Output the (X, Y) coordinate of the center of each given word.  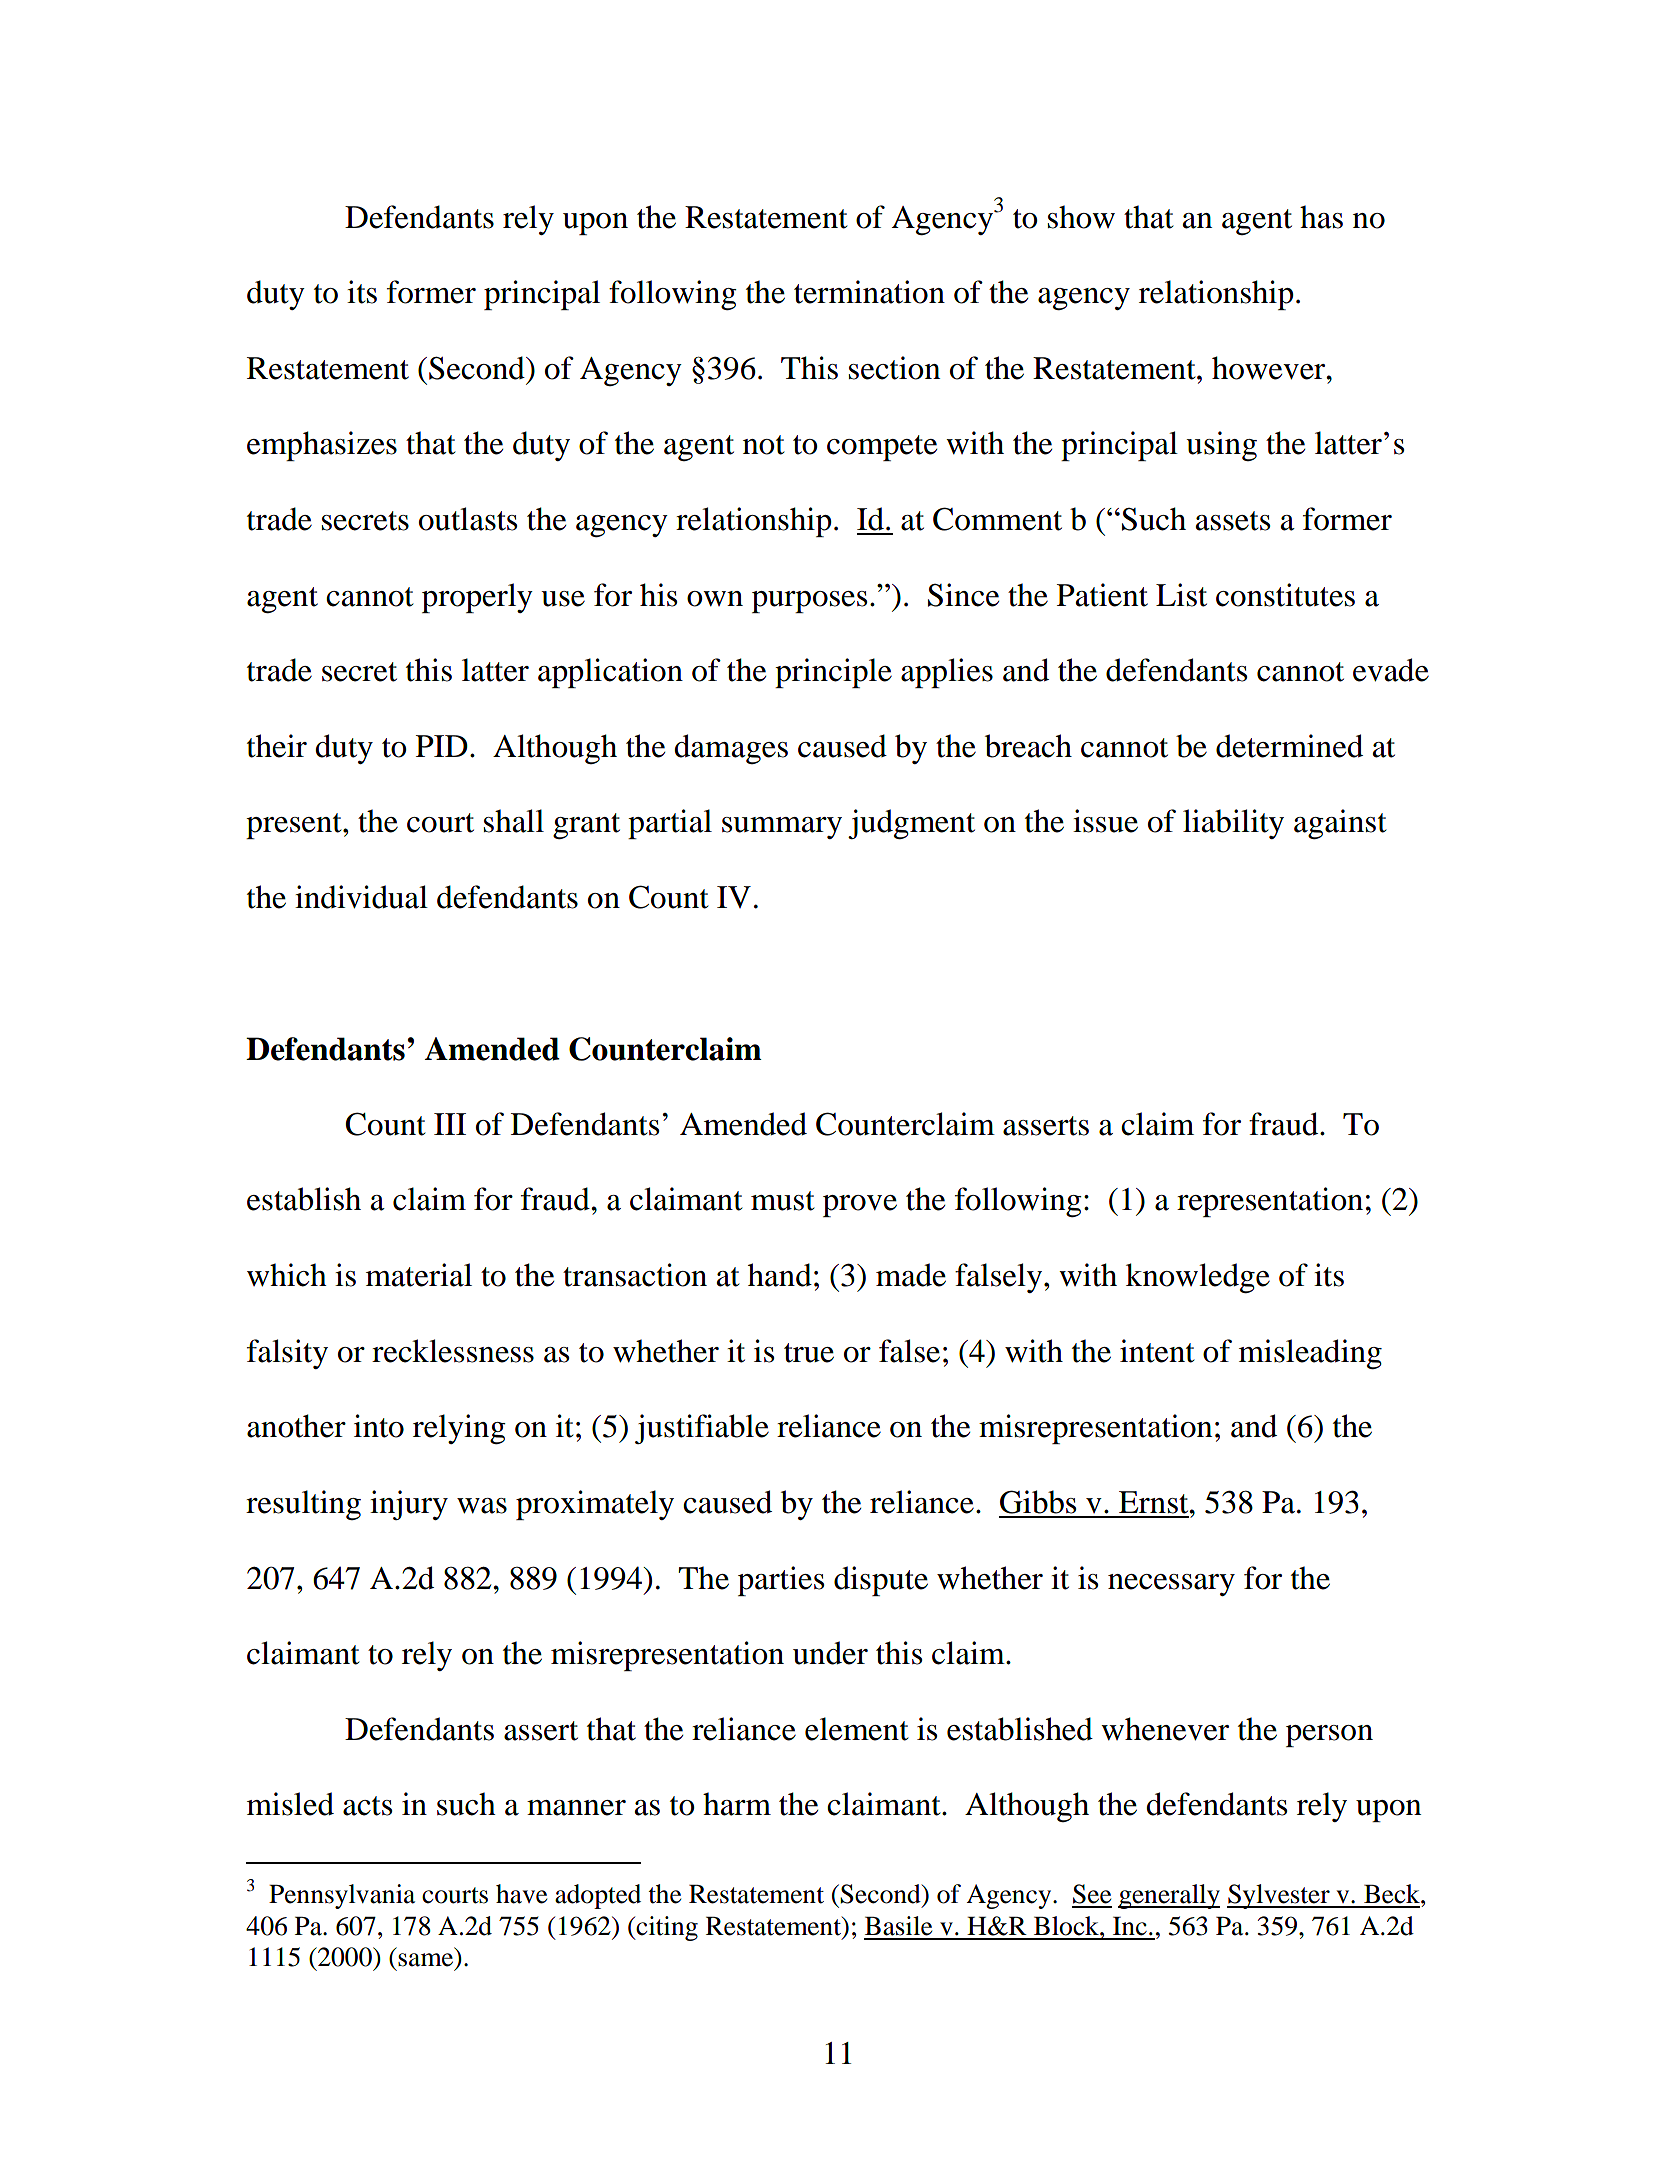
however (1270, 368)
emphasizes (322, 446)
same (427, 1961)
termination (869, 292)
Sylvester (1279, 1896)
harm (737, 1804)
